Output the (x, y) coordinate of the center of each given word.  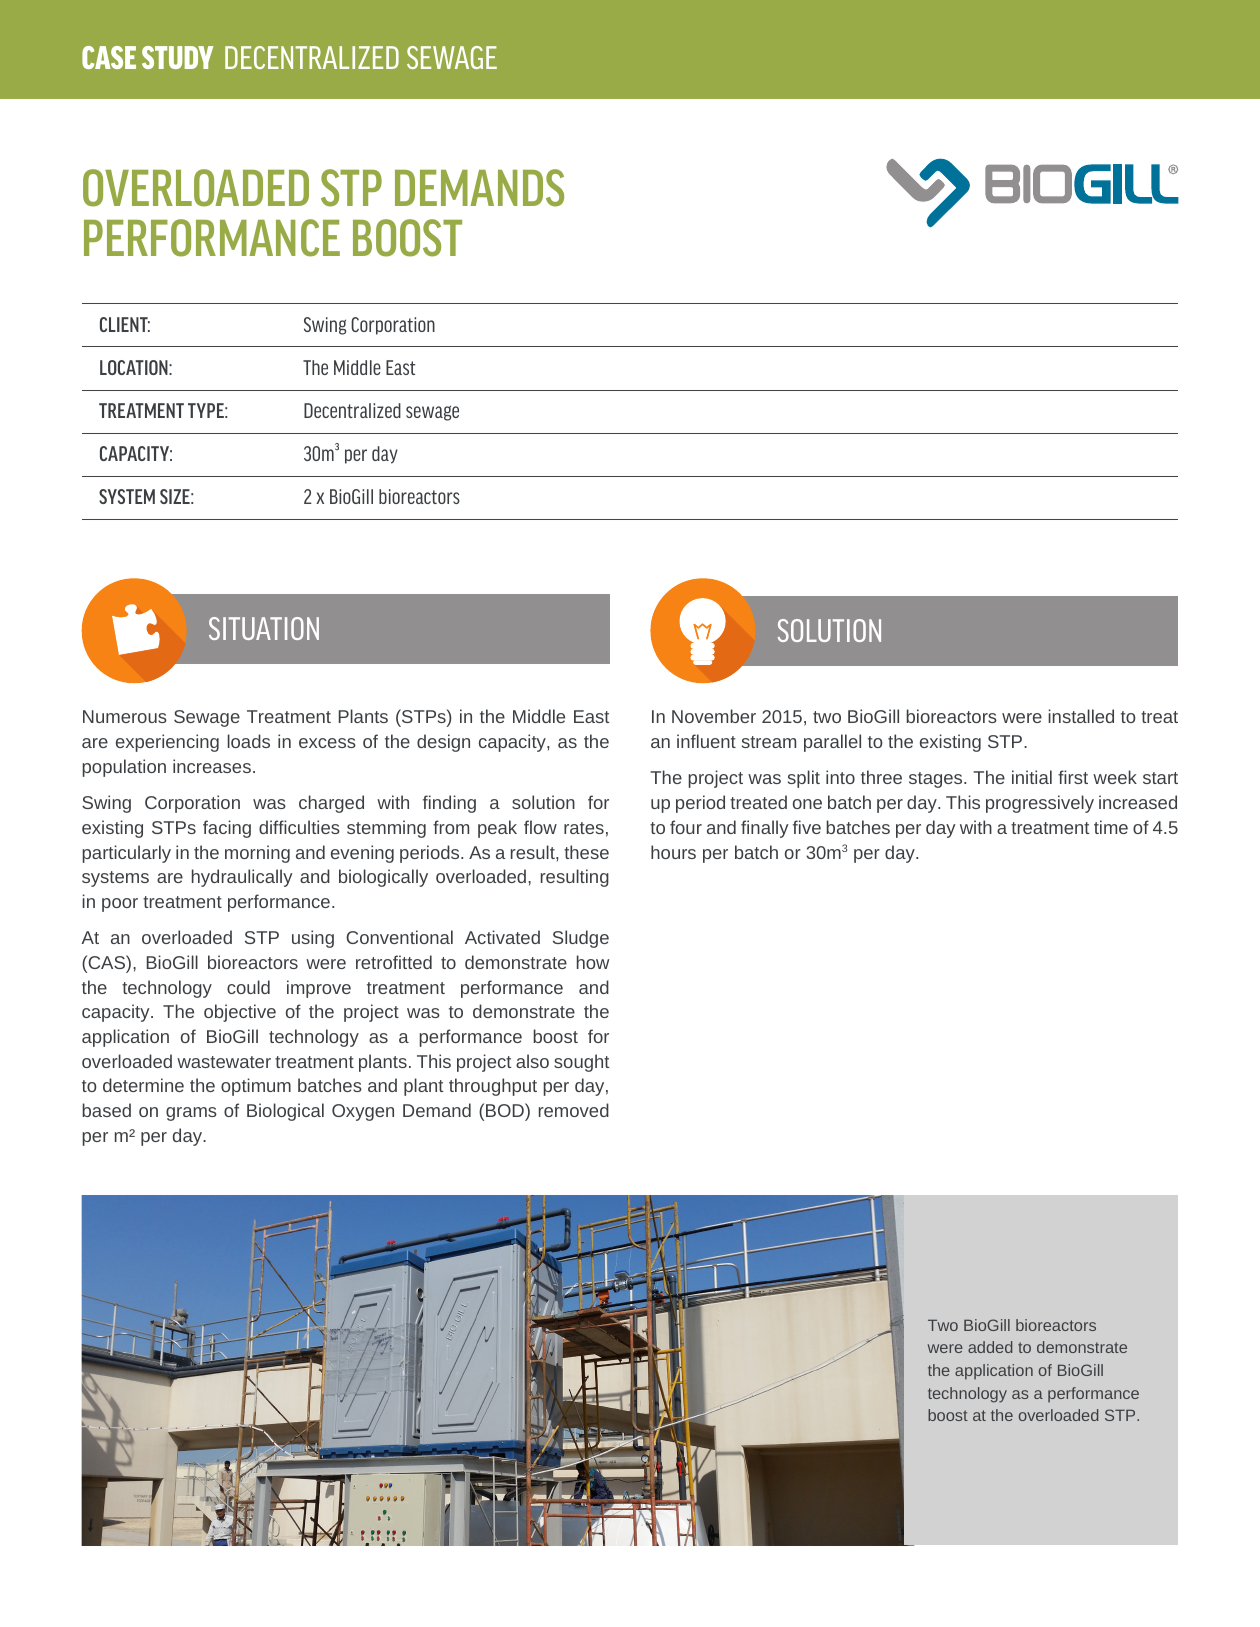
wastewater (224, 1062)
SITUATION (264, 628)
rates (584, 828)
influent (706, 741)
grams (191, 1114)
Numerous (125, 716)
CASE (109, 57)
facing (227, 829)
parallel (832, 743)
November (714, 716)
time (1111, 827)
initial (1032, 777)
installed (1081, 716)
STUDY (177, 57)
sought (582, 1063)
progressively (1040, 804)
